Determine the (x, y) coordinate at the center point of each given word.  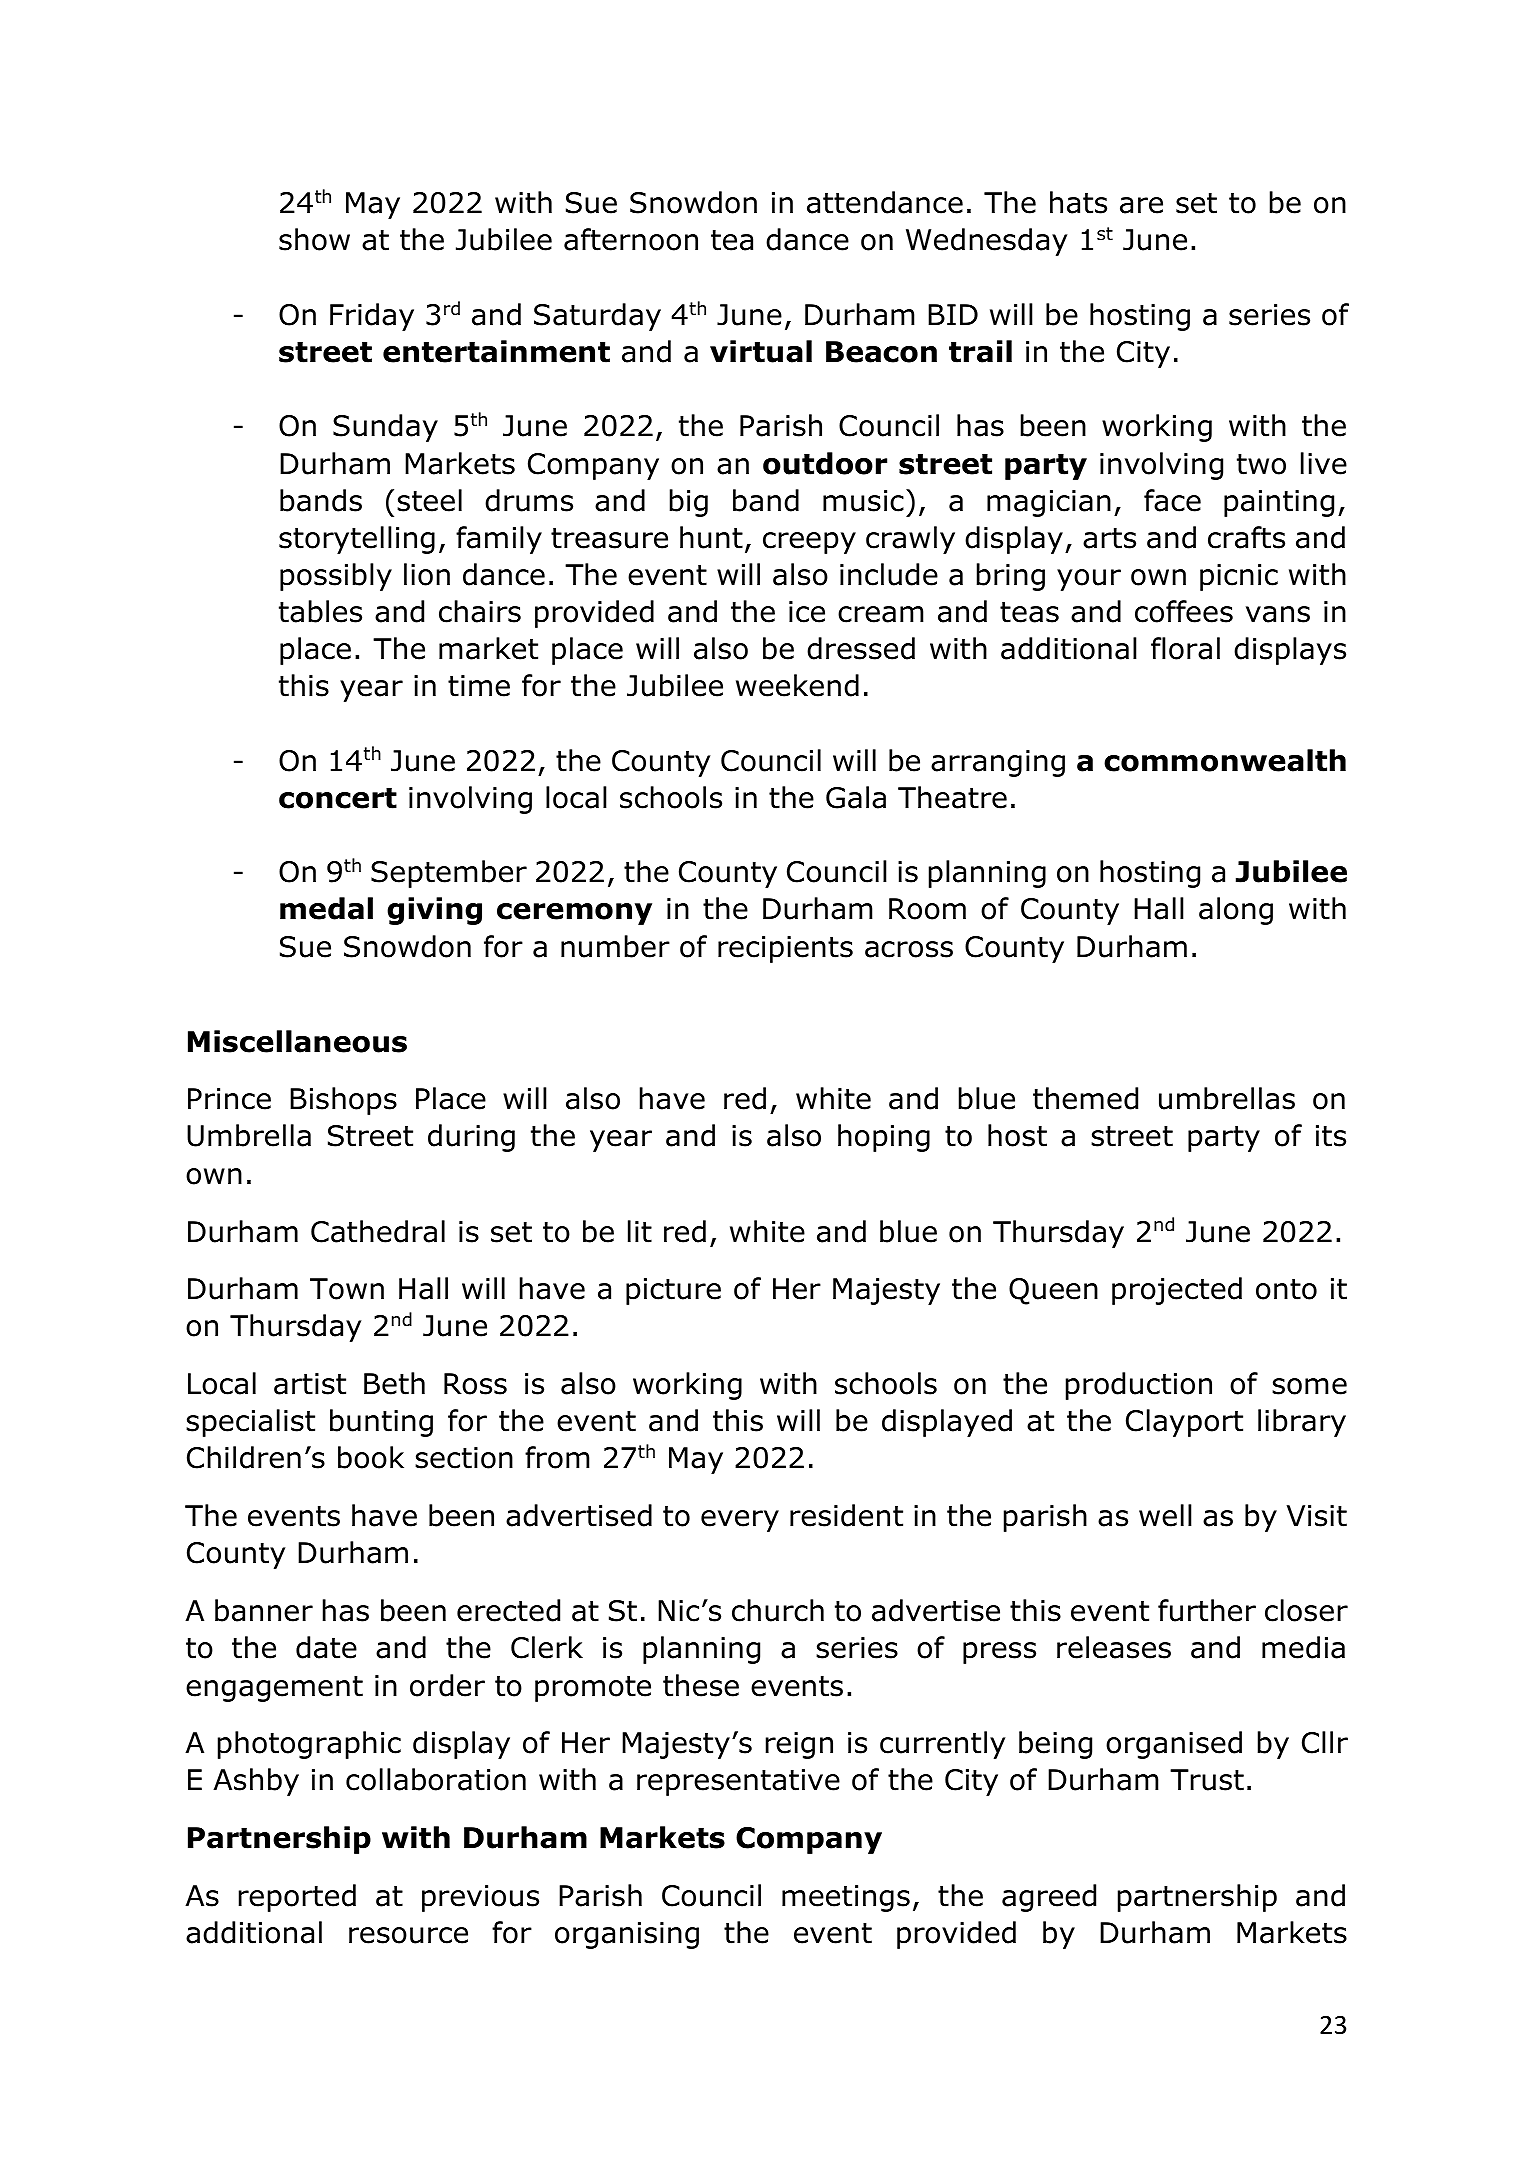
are (1141, 205)
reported (297, 1898)
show (314, 239)
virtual (761, 351)
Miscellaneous (297, 1041)
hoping (884, 1138)
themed (1085, 1098)
